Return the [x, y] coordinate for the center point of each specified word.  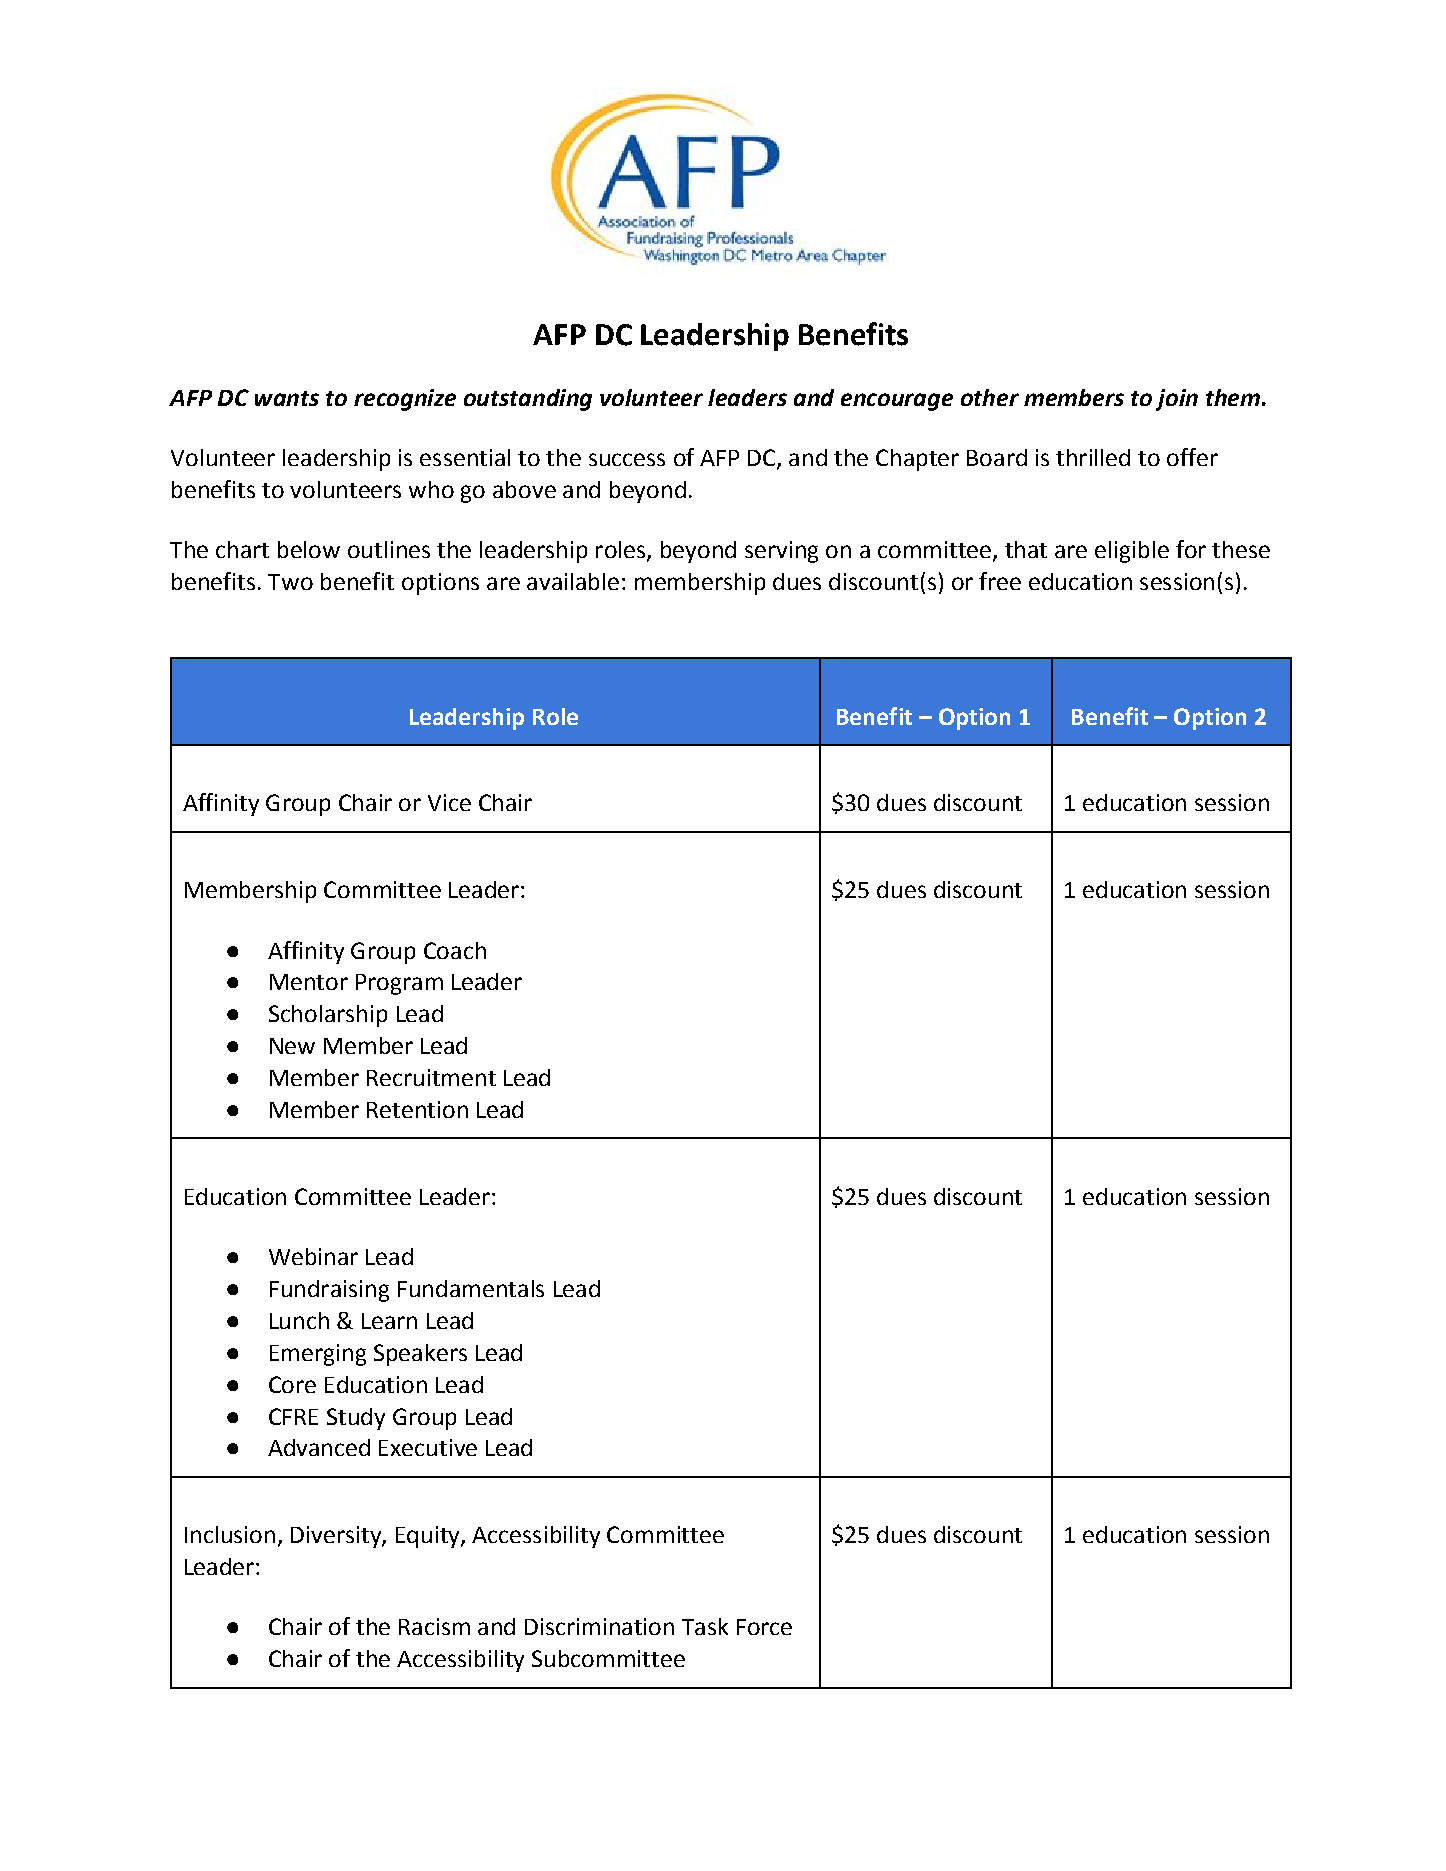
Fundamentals [471, 1288]
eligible [1132, 552]
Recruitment [431, 1077]
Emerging [318, 1355]
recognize [405, 400]
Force [764, 1627]
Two [290, 582]
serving [781, 552]
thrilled [1093, 457]
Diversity [337, 1537]
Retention [417, 1109]
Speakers [420, 1355]
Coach [455, 950]
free [1000, 581]
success [627, 459]
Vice [449, 802]
